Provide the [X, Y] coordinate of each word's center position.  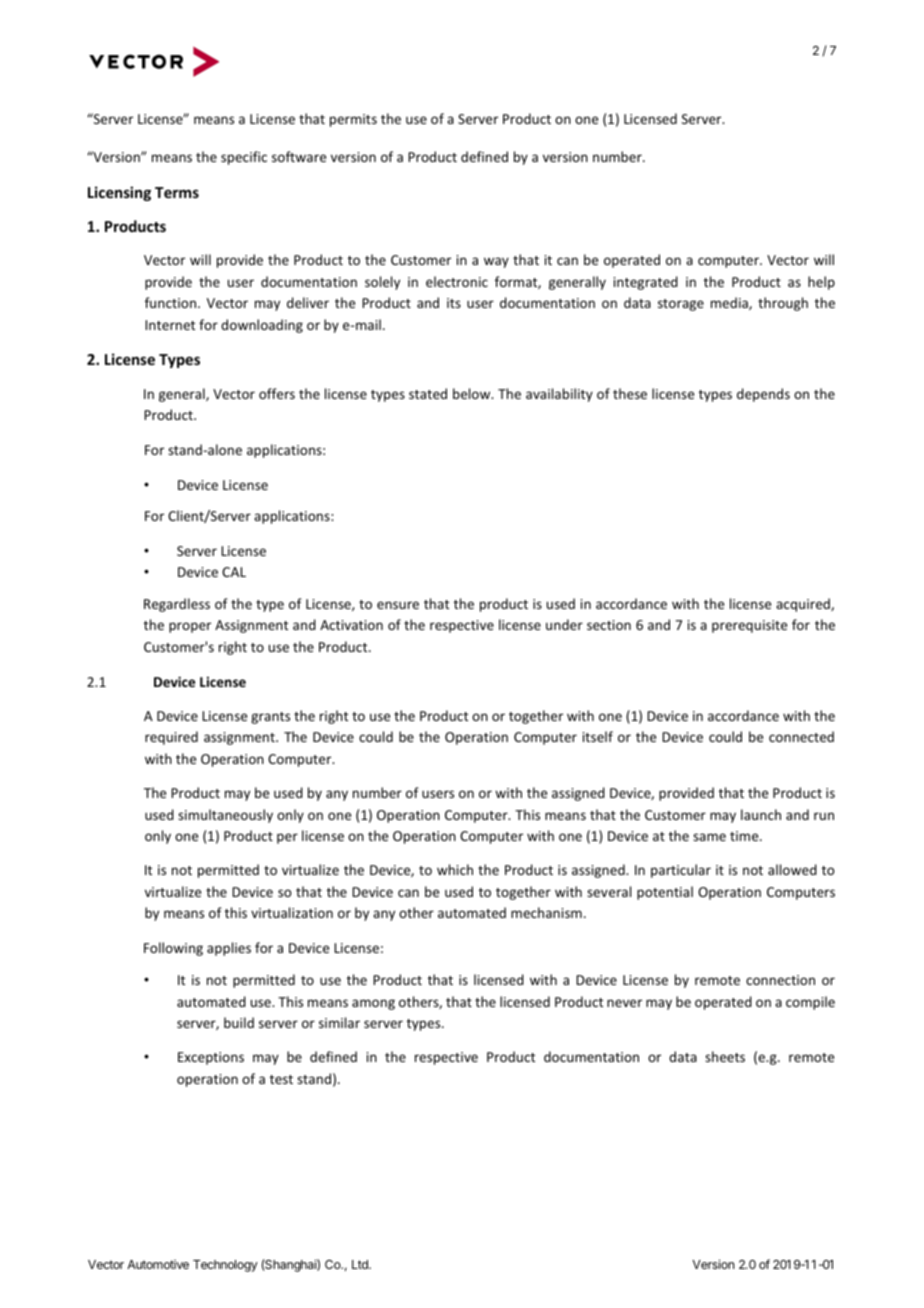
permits [353, 120]
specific [244, 158]
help [821, 283]
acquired [804, 605]
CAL [234, 572]
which [455, 869]
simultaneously [225, 816]
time [745, 836]
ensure [398, 605]
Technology [225, 1266]
